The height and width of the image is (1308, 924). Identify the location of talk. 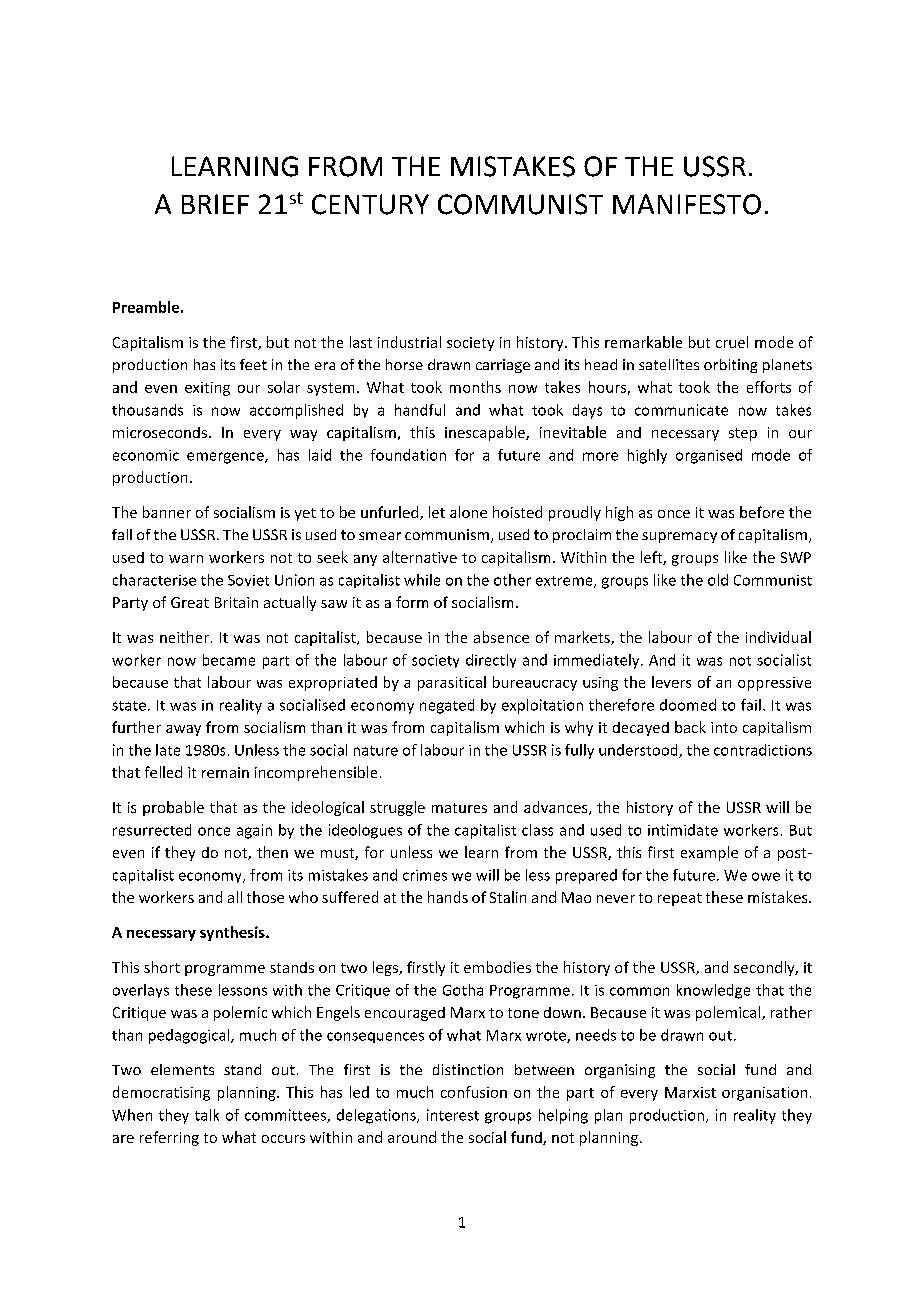
(207, 1115).
